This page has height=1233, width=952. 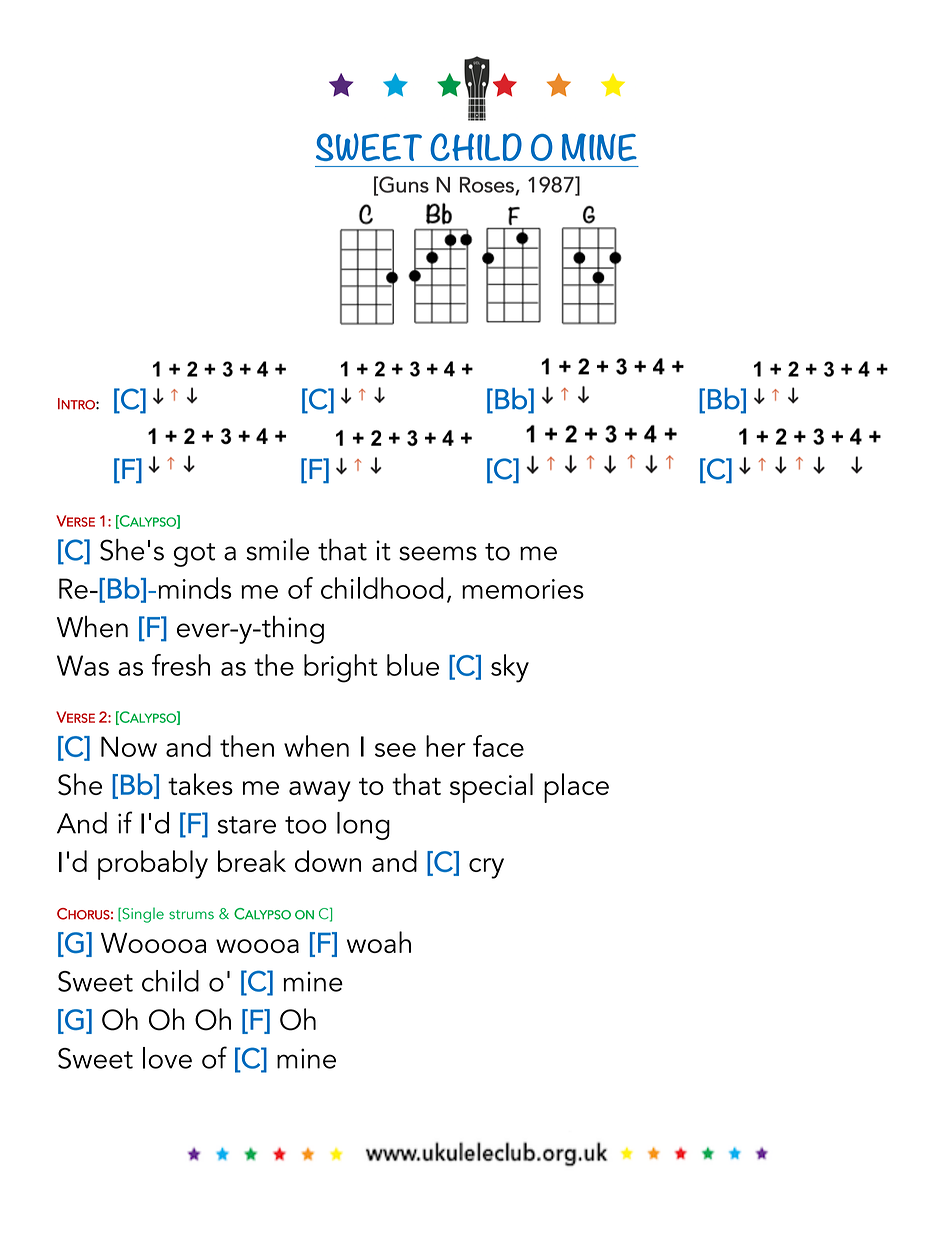 I want to click on Roses, so click(x=488, y=186).
